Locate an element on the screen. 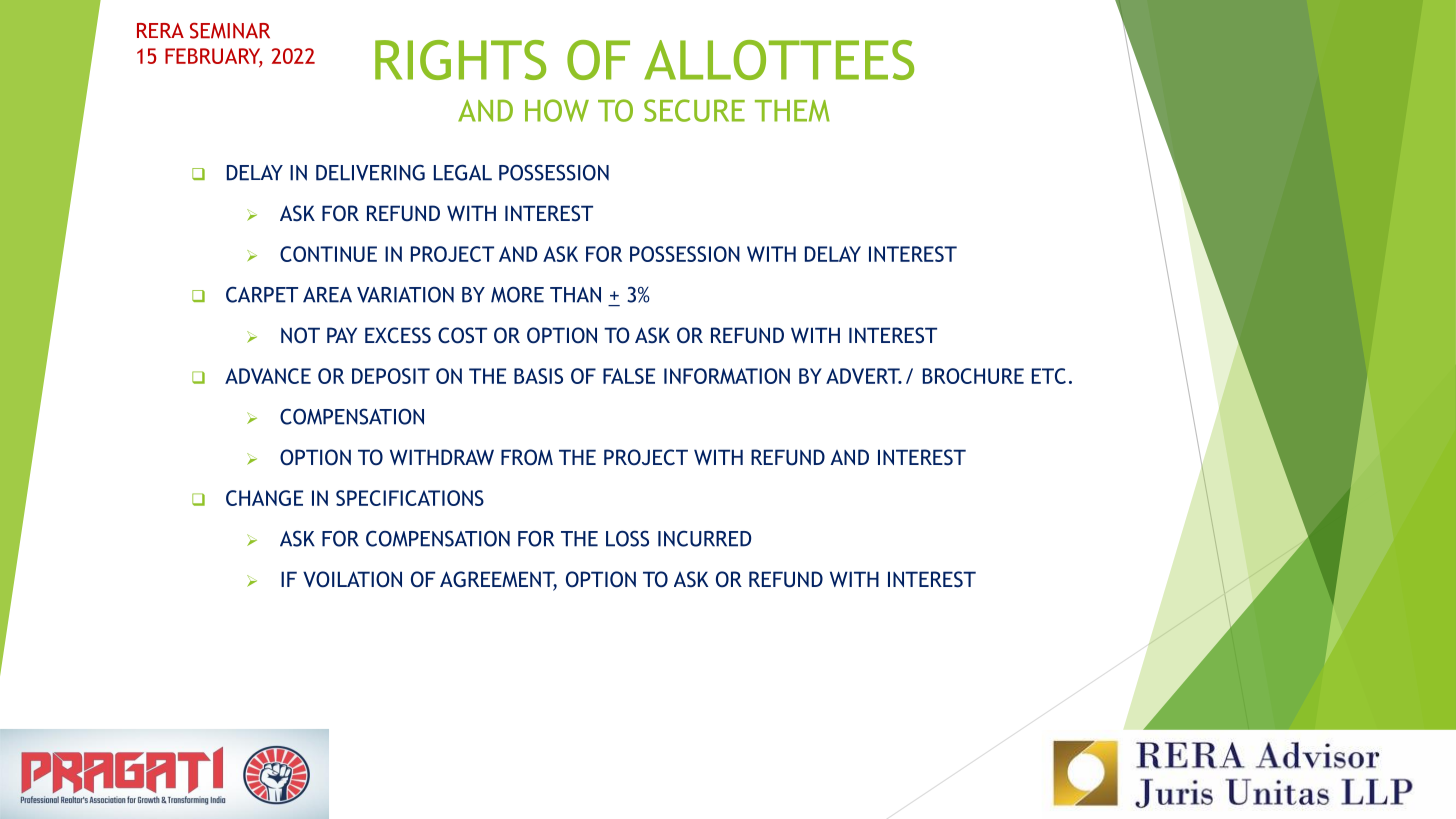 The width and height of the screenshot is (1456, 819). SECURE is located at coordinates (694, 110).
